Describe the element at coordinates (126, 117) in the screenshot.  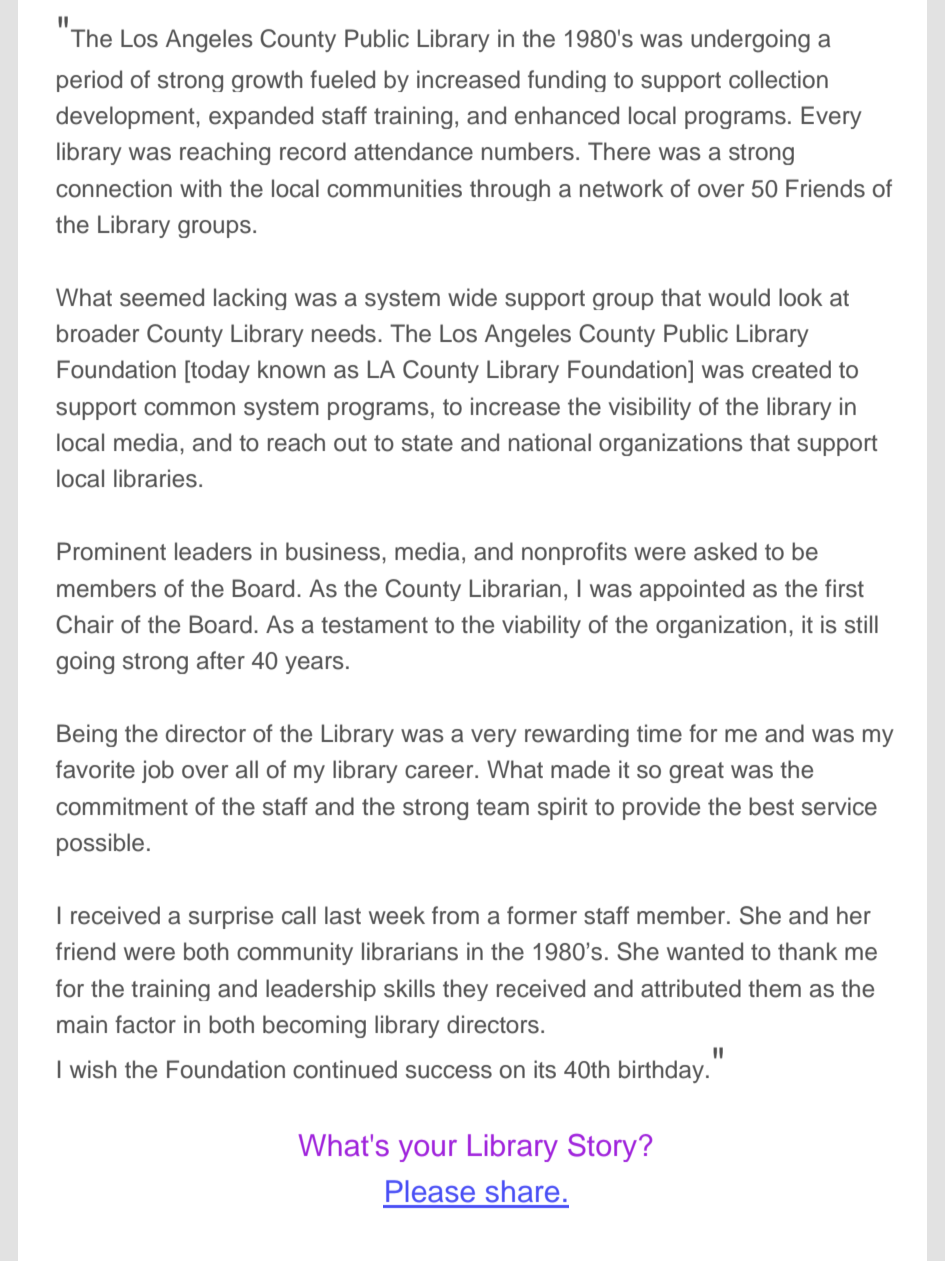
I see `development` at that location.
